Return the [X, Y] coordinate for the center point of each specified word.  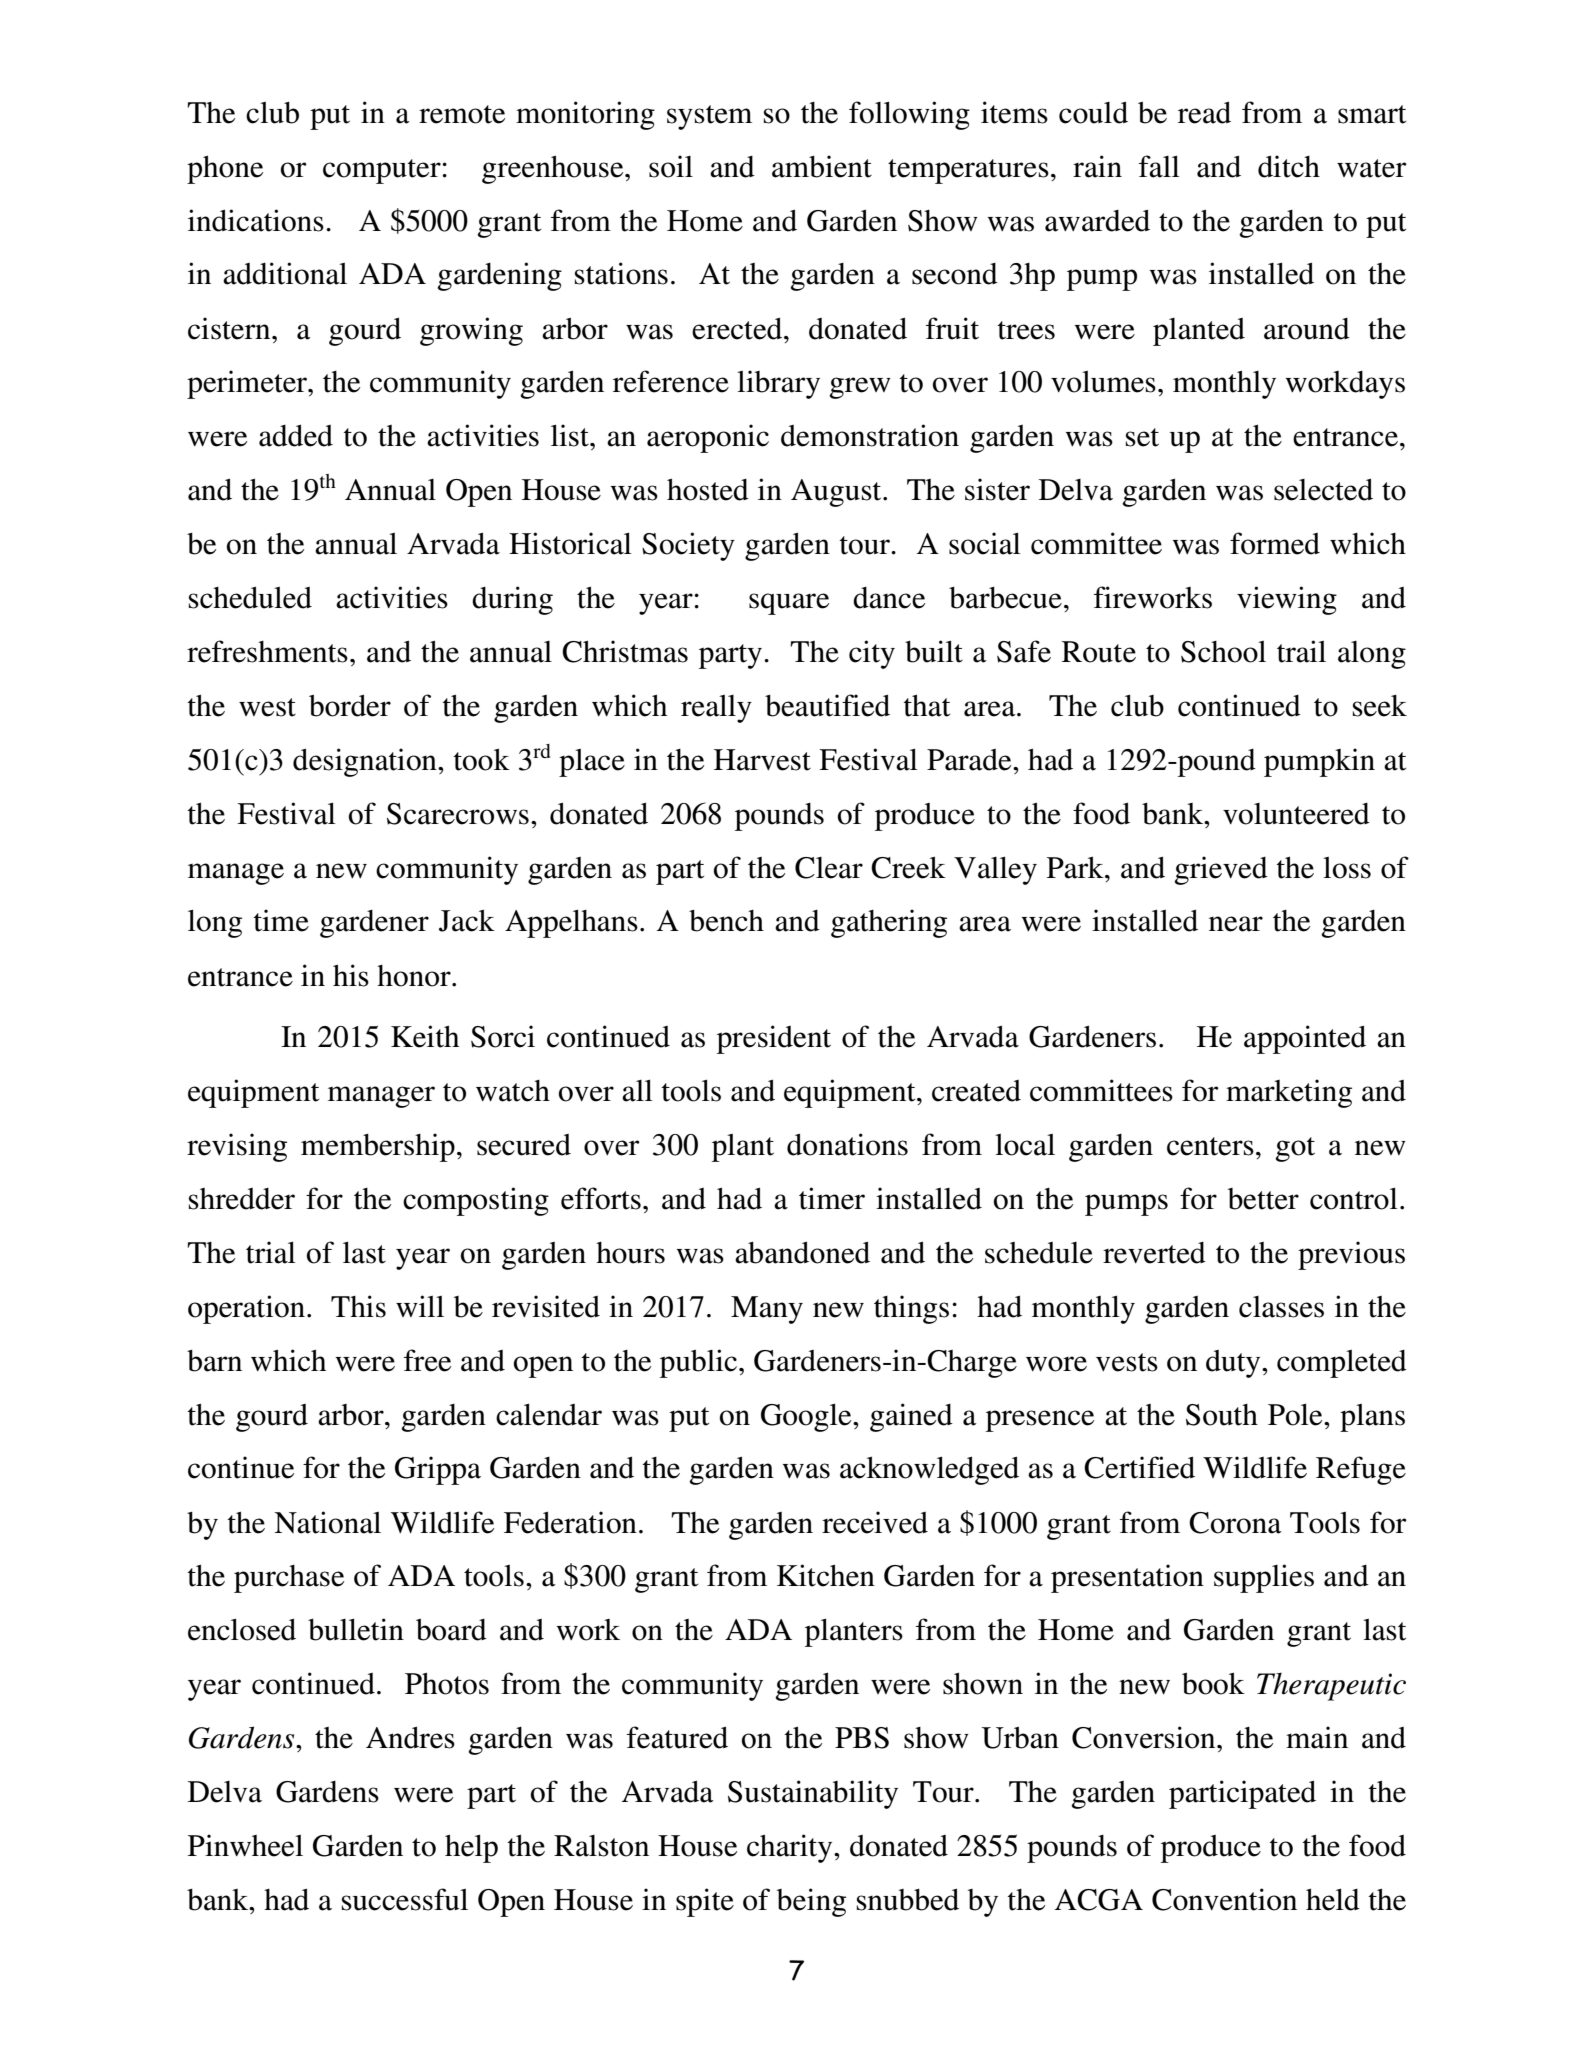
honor [415, 976]
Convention [1224, 1899]
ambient [822, 166]
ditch [1289, 166]
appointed [1305, 1039]
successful [405, 1899]
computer [383, 171]
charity [791, 1848]
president [774, 1039]
